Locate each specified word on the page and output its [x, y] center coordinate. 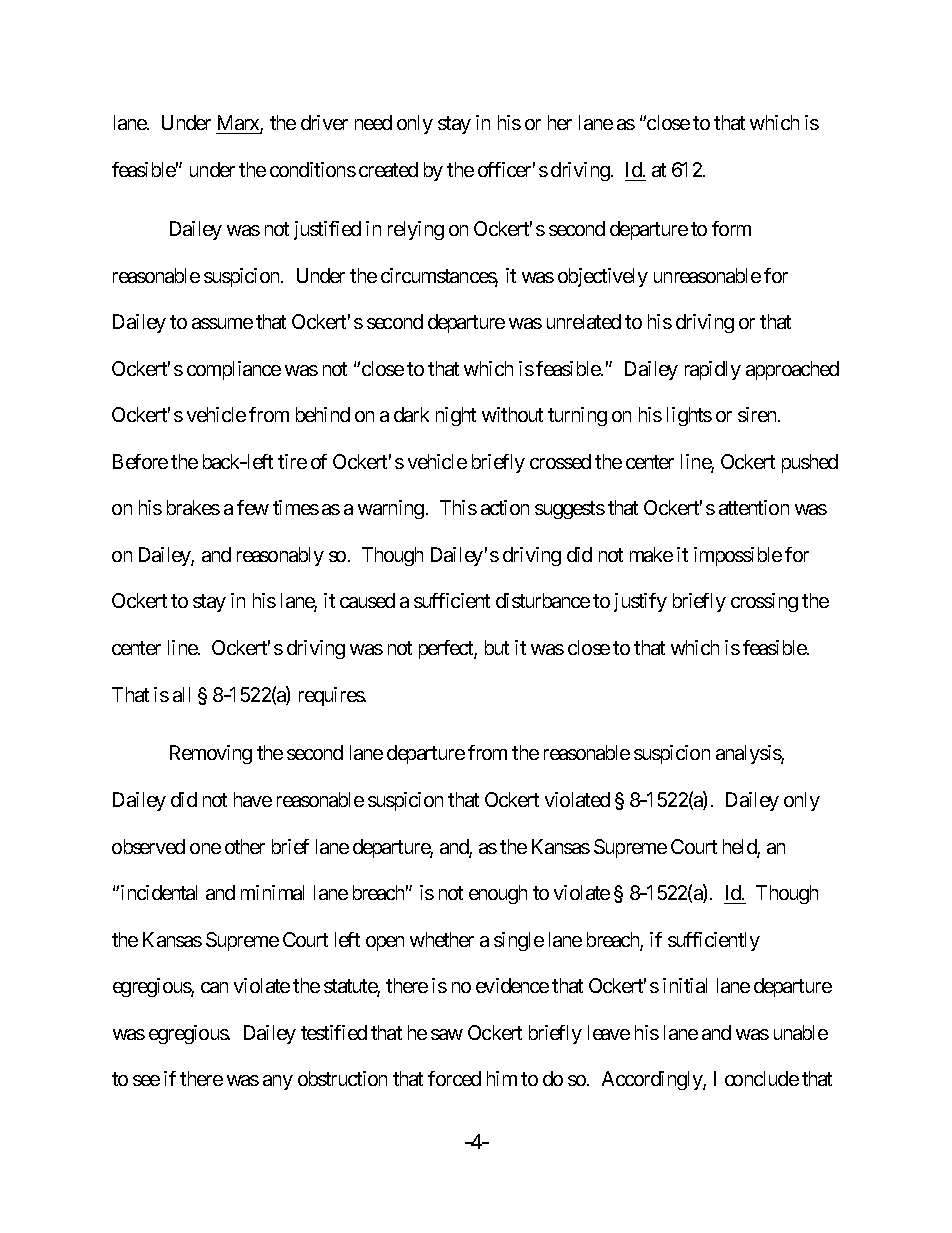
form [731, 228]
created [388, 169]
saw [447, 1034]
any [278, 1082]
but [497, 647]
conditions [313, 169]
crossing [764, 602]
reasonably [280, 556]
